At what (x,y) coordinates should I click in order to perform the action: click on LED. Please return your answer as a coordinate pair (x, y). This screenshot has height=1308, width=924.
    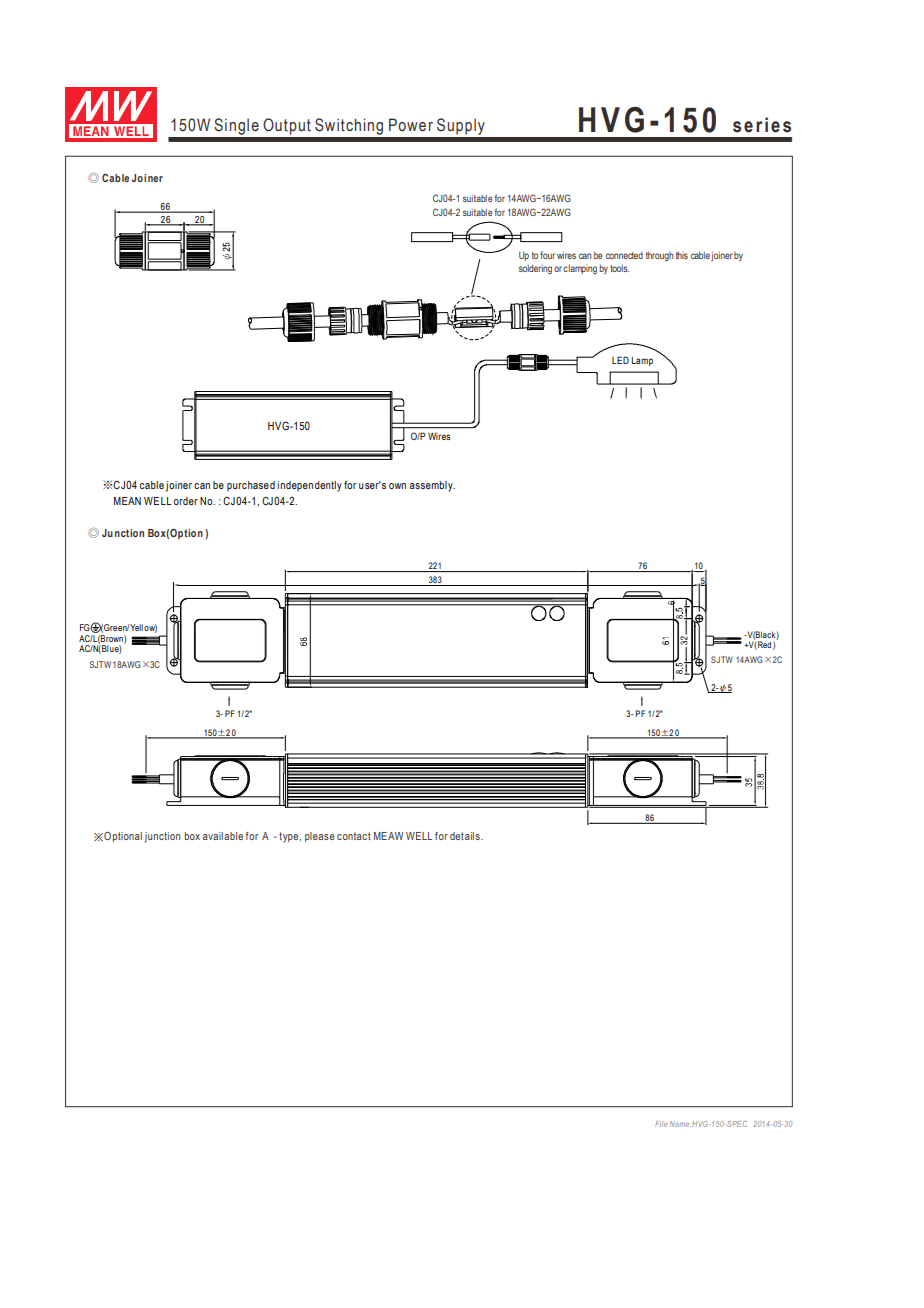
    Looking at the image, I should click on (620, 360).
